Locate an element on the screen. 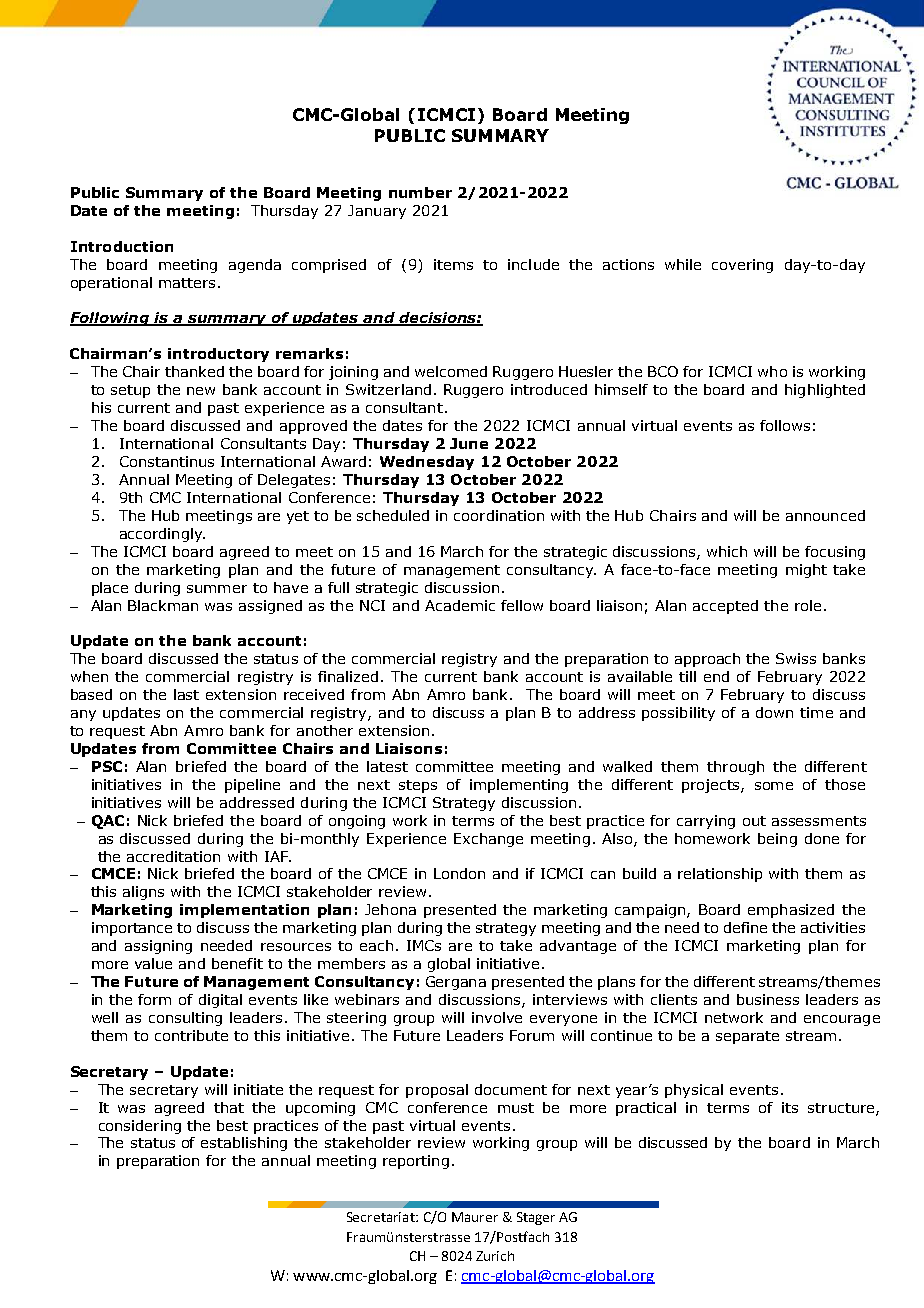 This screenshot has height=1308, width=924. covering is located at coordinates (742, 266).
